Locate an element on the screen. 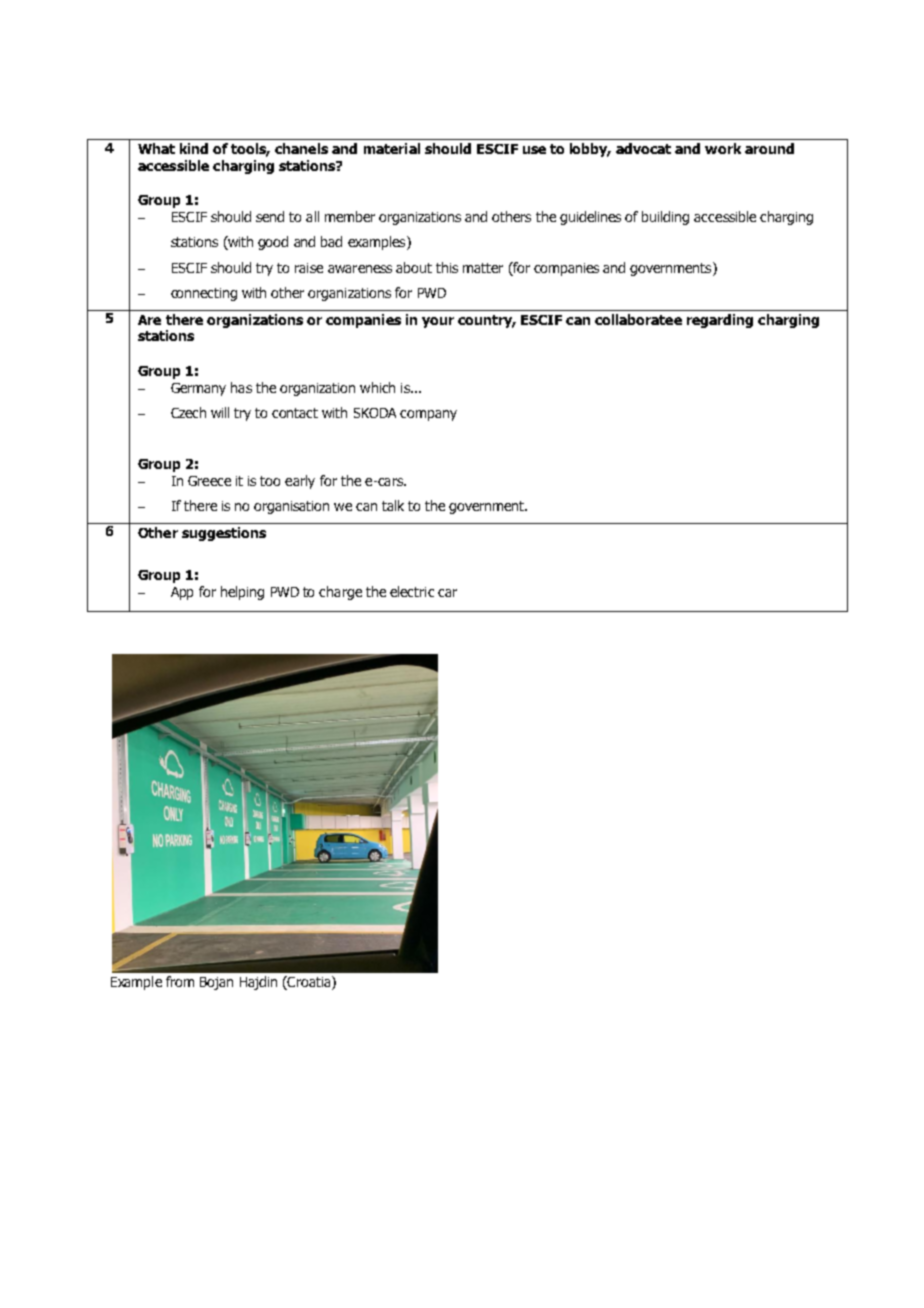 This screenshot has height=1308, width=924. work is located at coordinates (723, 148).
